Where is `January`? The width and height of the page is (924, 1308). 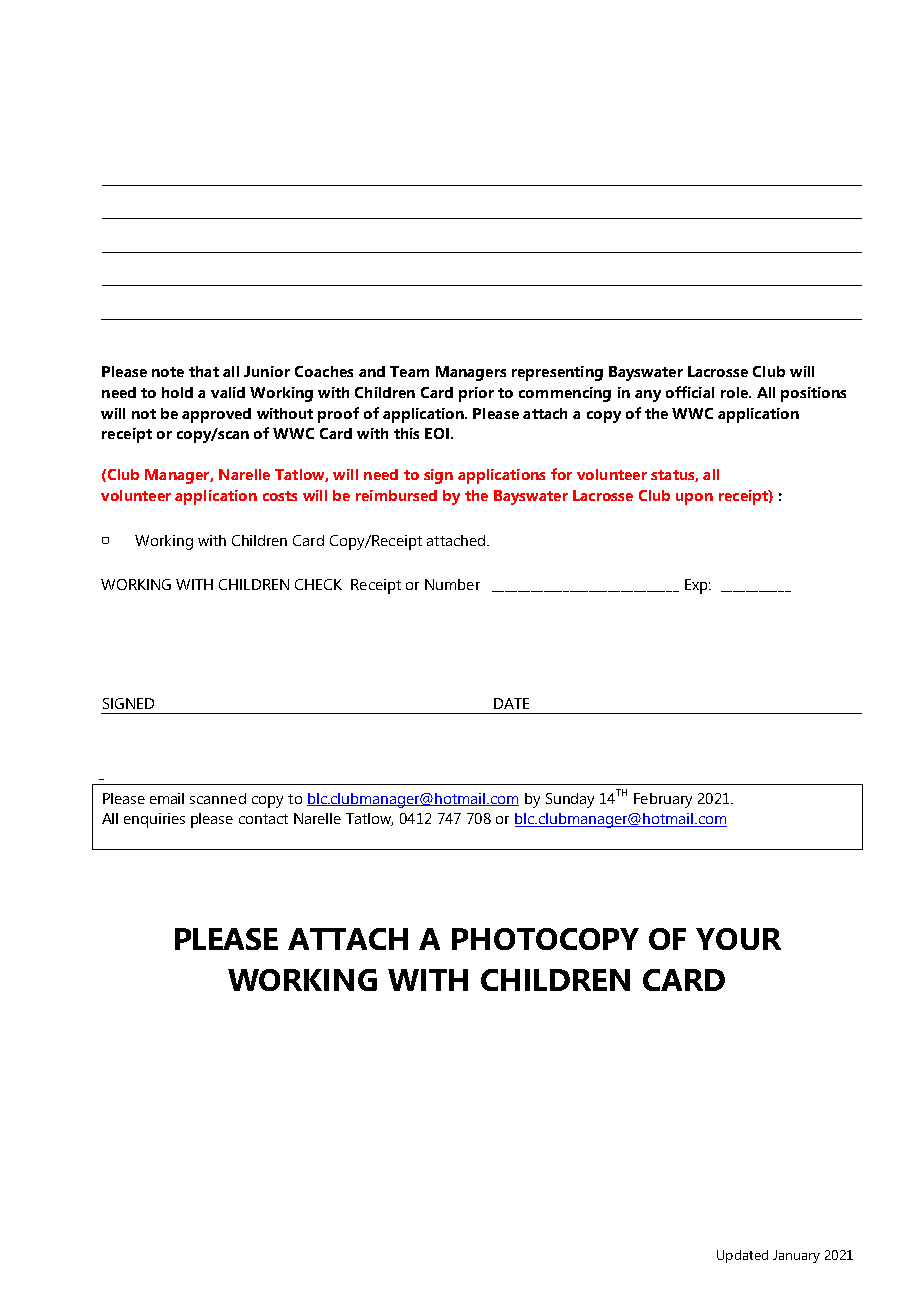 January is located at coordinates (796, 1256).
